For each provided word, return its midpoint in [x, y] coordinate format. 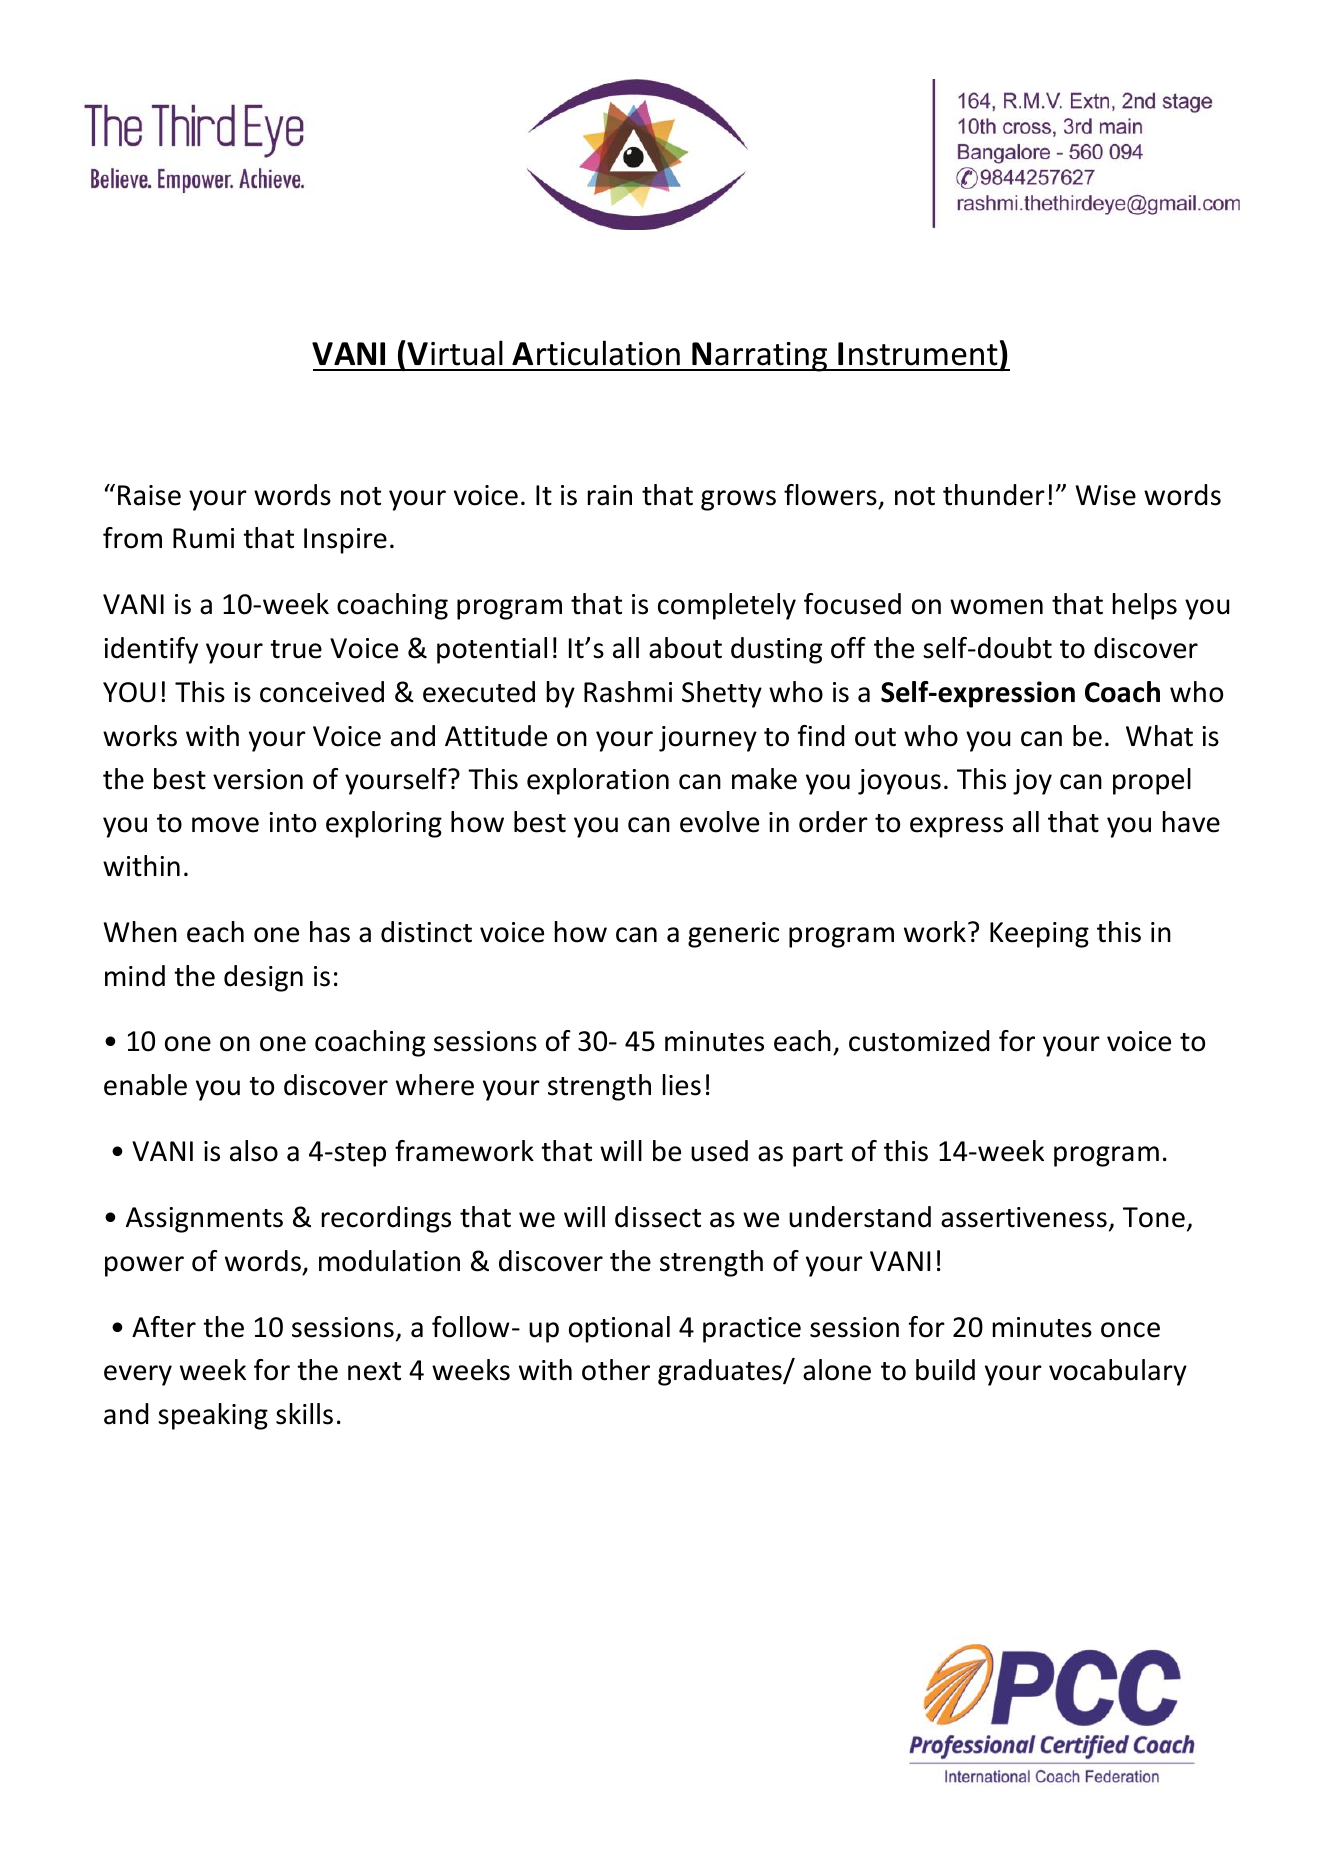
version [258, 779]
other [616, 1370]
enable [145, 1085]
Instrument [918, 354]
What [1159, 736]
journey [708, 739]
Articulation [596, 353]
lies [682, 1085]
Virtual [455, 353]
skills [304, 1414]
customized [919, 1041]
